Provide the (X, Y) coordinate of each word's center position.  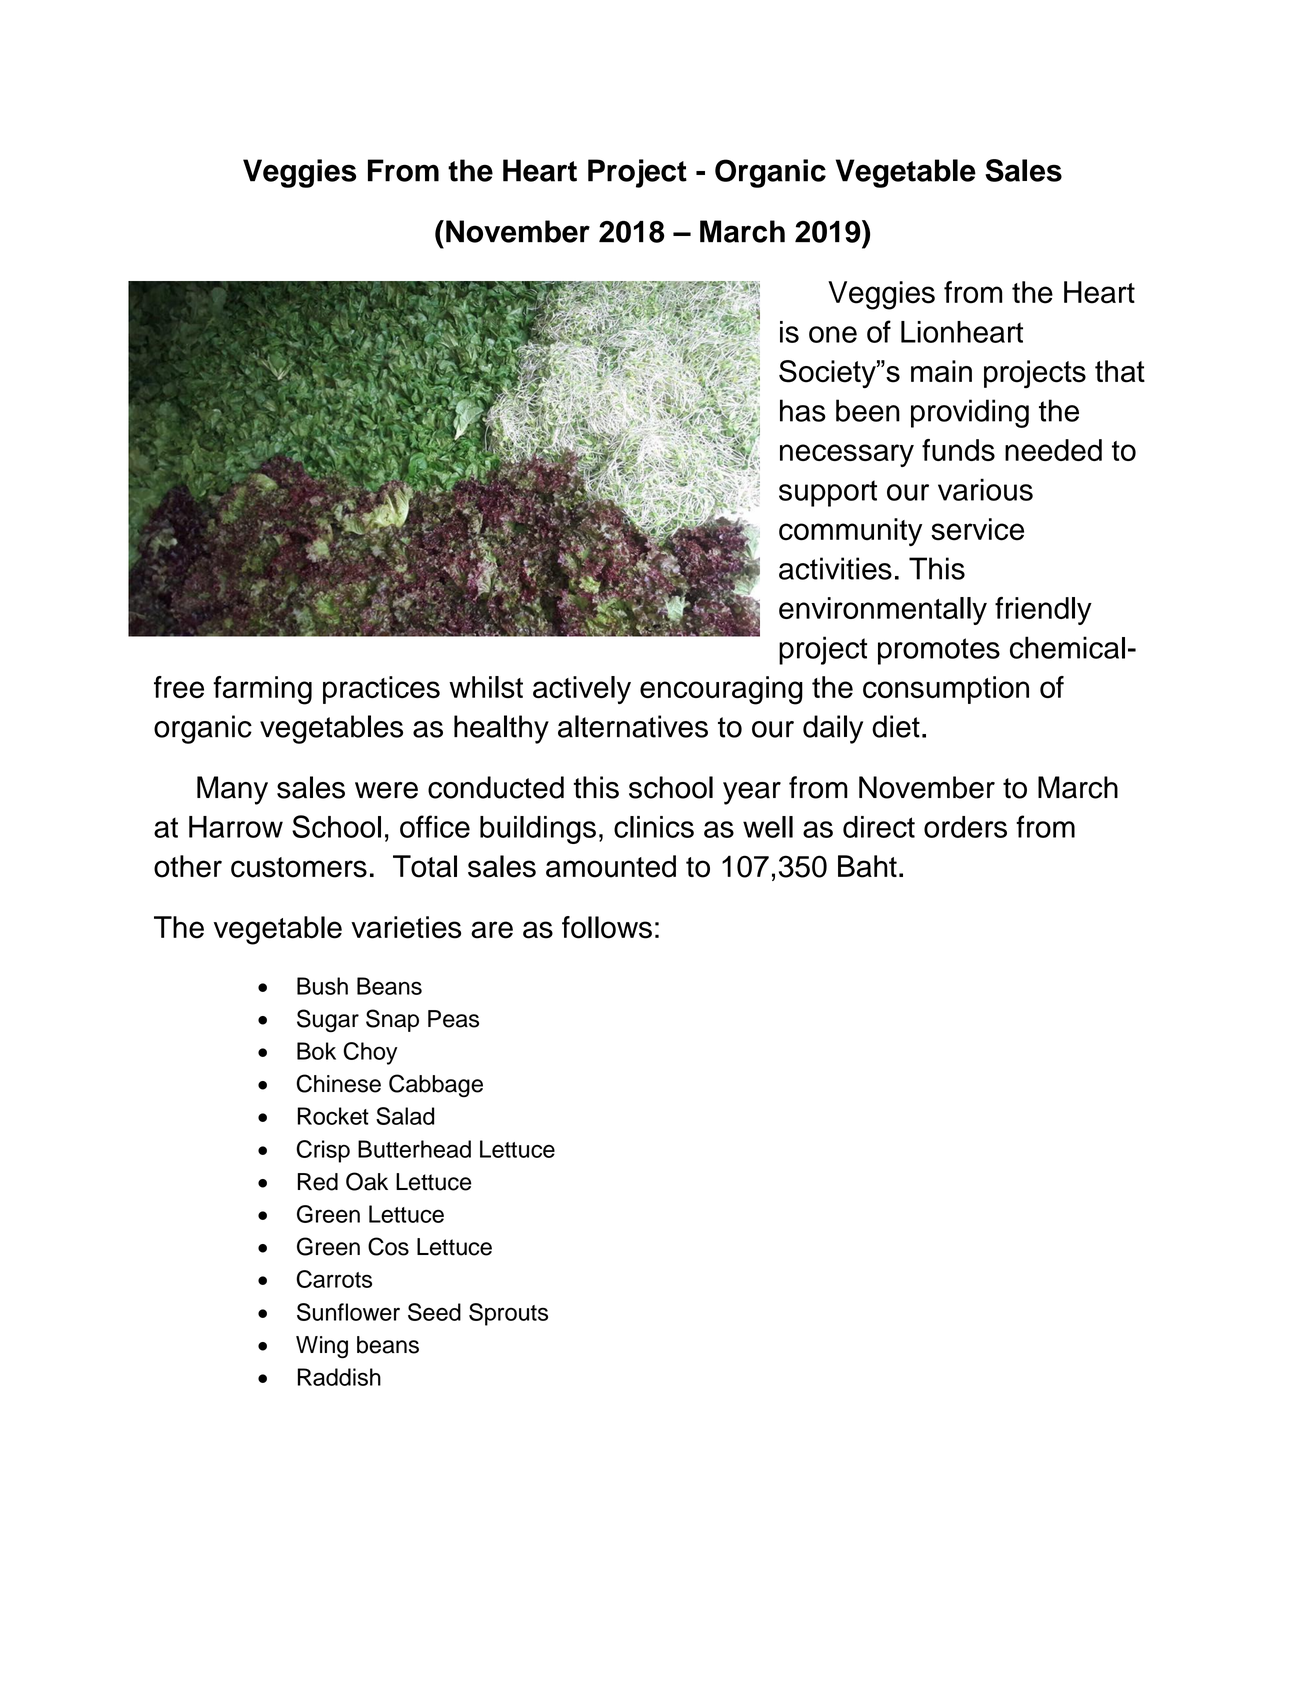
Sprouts (508, 1314)
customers (299, 867)
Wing (322, 1347)
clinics (654, 827)
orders (965, 827)
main (941, 371)
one (833, 334)
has (803, 410)
